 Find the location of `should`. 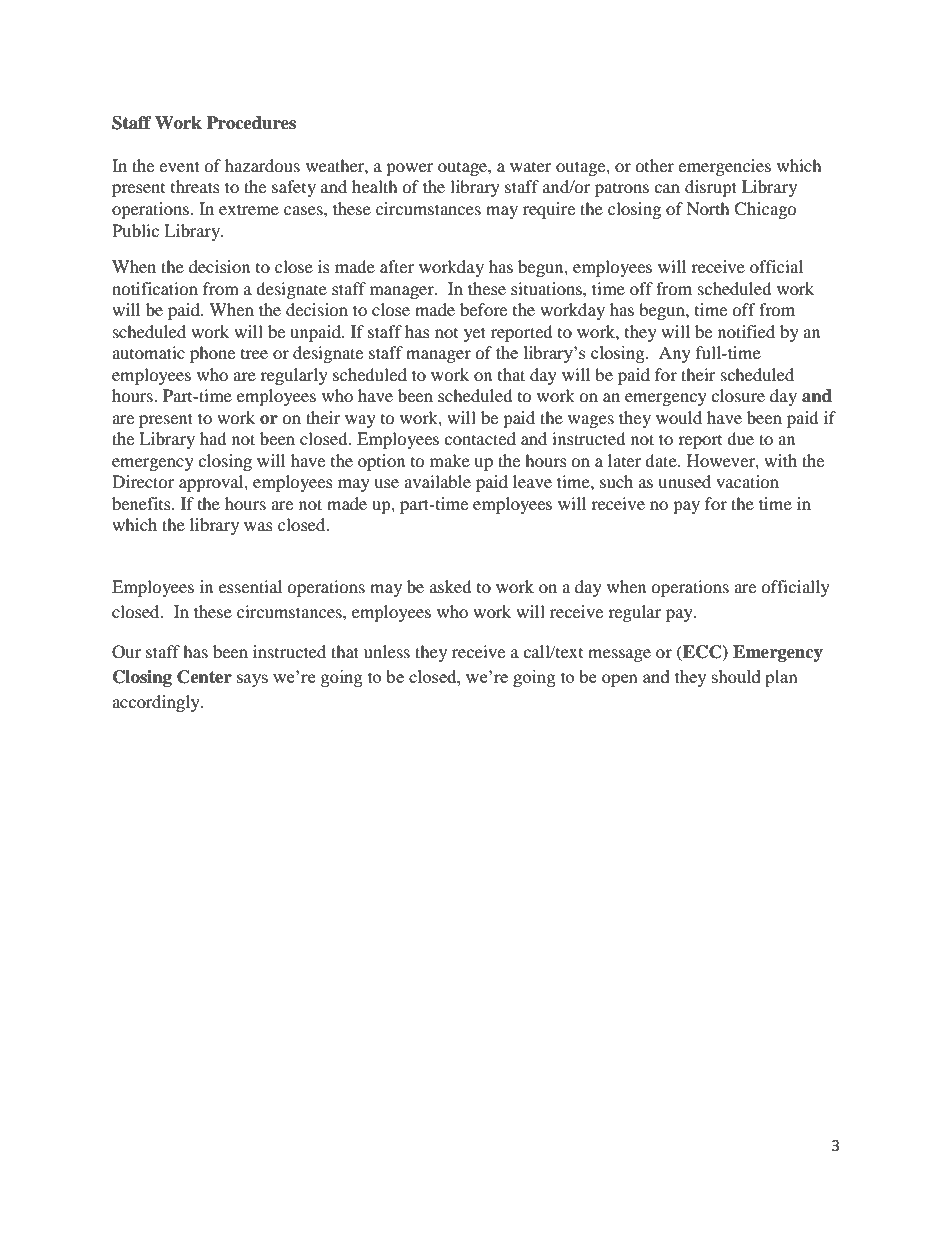

should is located at coordinates (736, 676).
